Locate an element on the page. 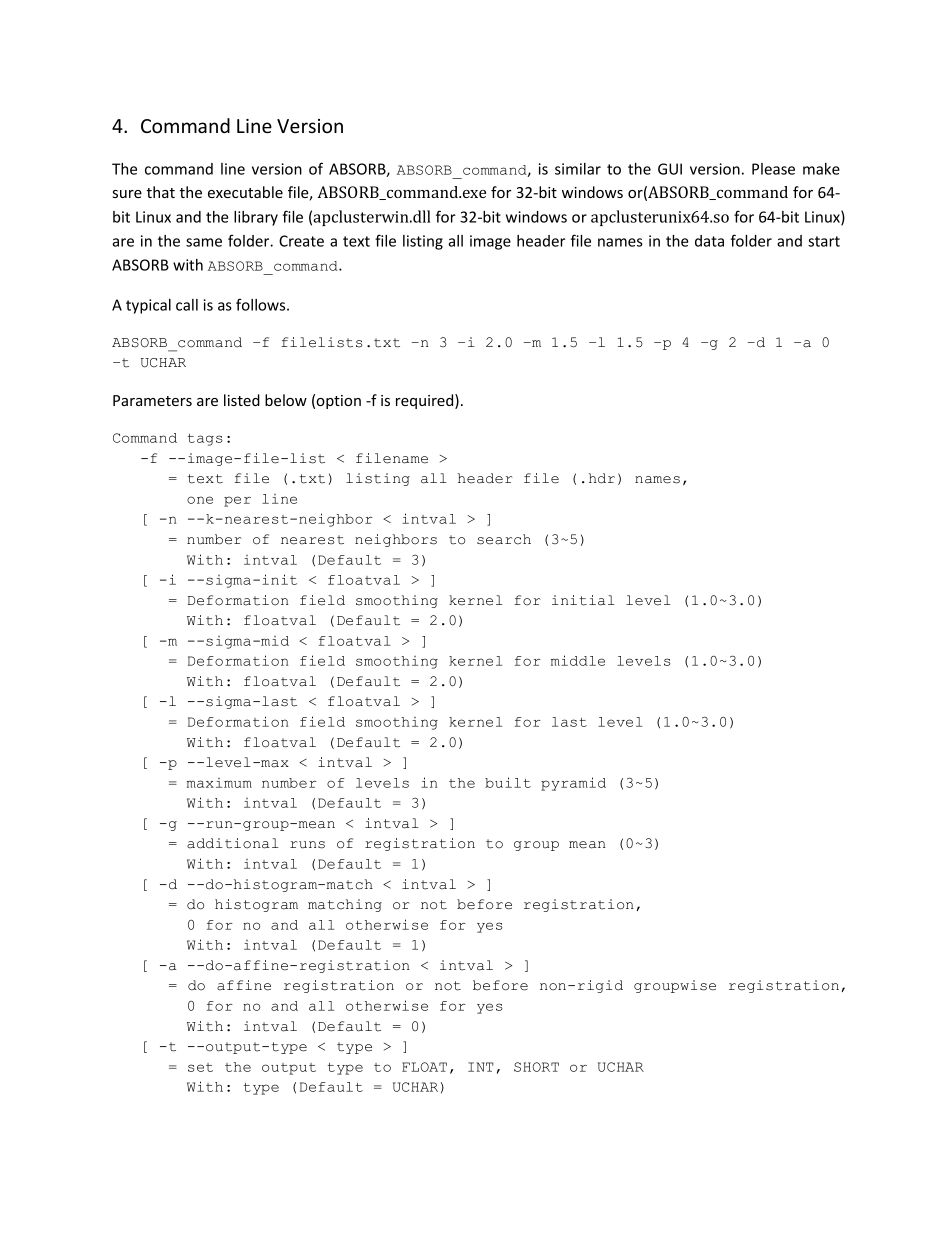 This page has height=1233, width=952. additional is located at coordinates (233, 843).
